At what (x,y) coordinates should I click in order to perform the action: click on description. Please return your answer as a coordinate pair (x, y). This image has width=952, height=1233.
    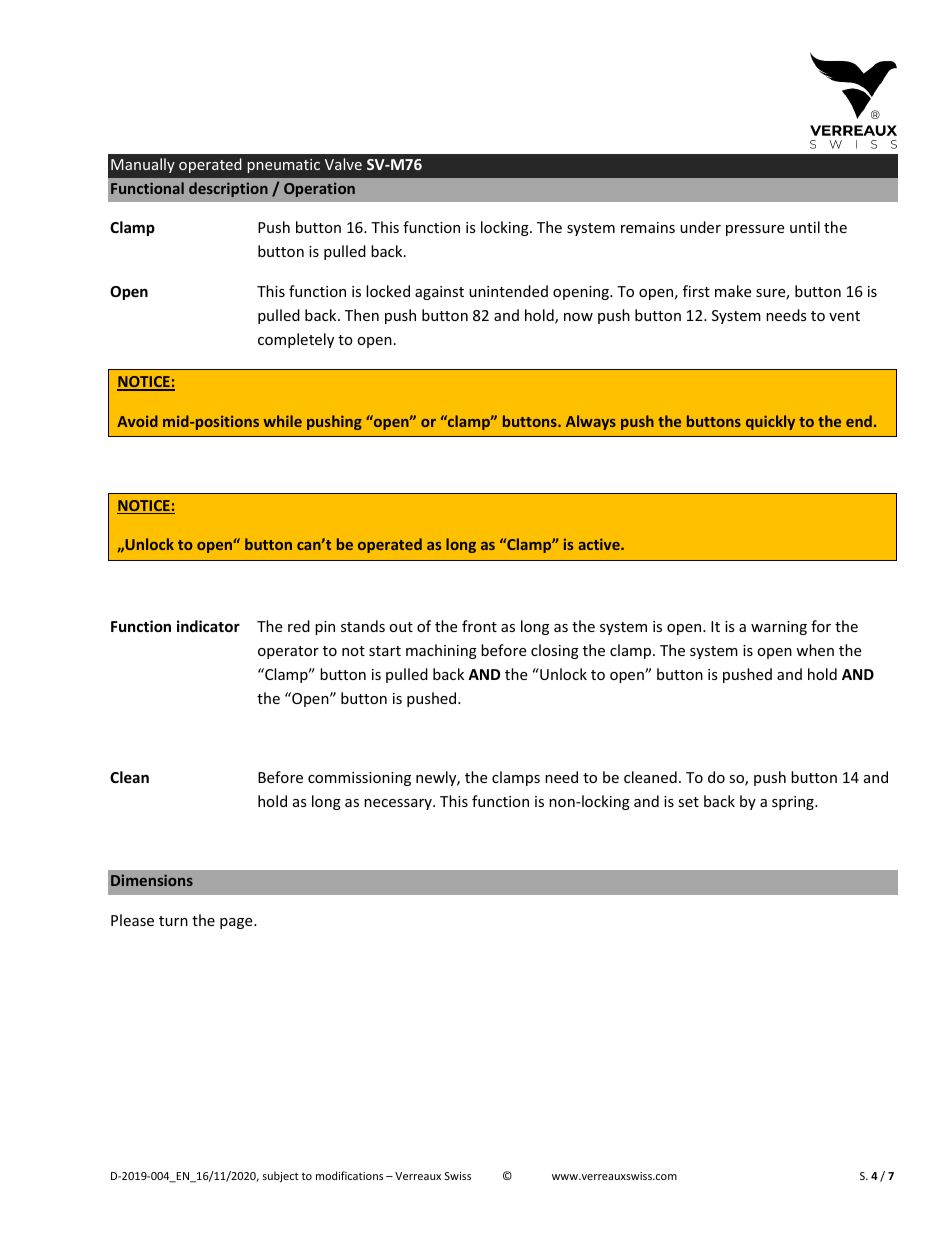
    Looking at the image, I should click on (228, 189).
